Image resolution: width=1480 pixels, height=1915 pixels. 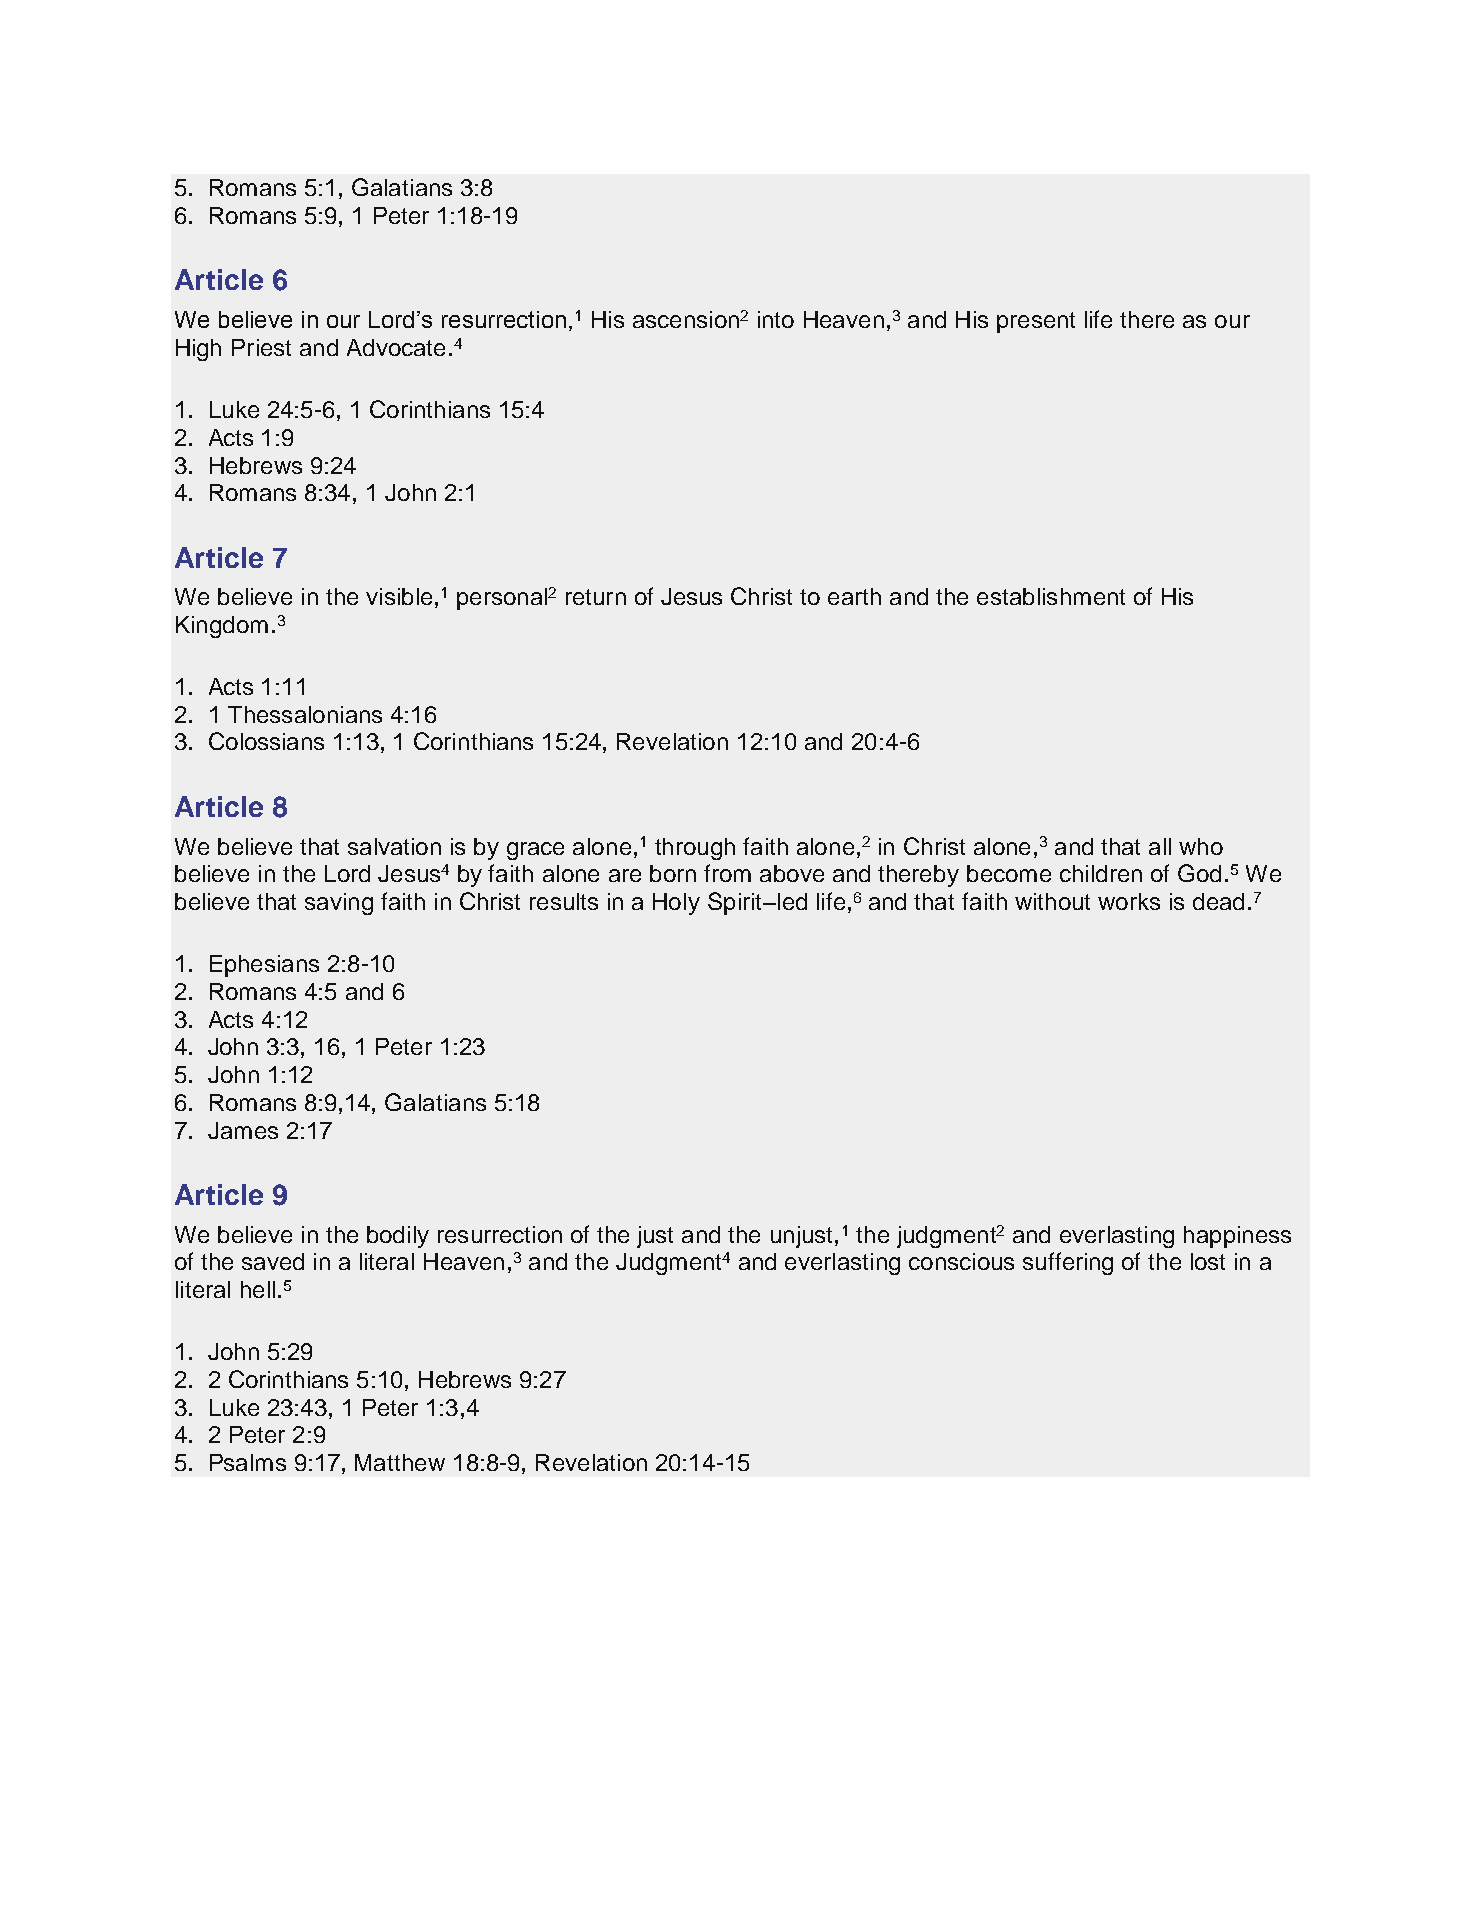 I want to click on Psalms, so click(x=248, y=1462).
